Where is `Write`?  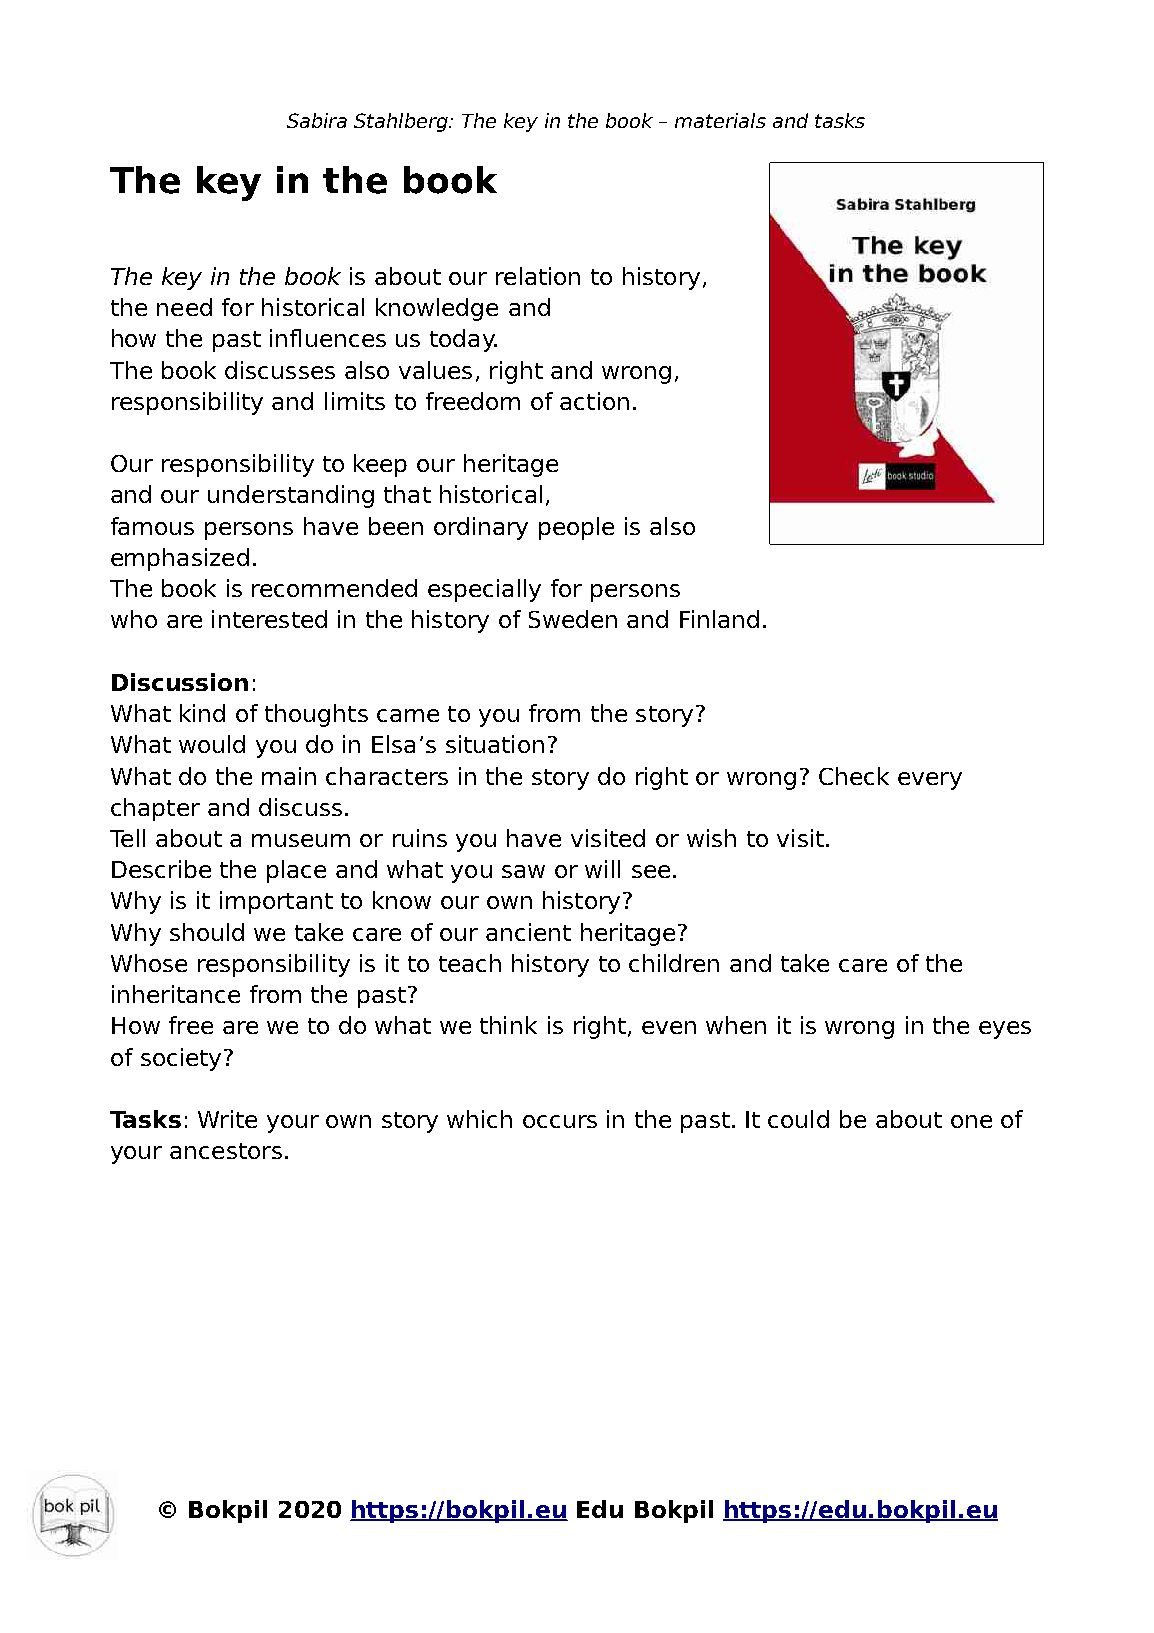
Write is located at coordinates (227, 1119).
